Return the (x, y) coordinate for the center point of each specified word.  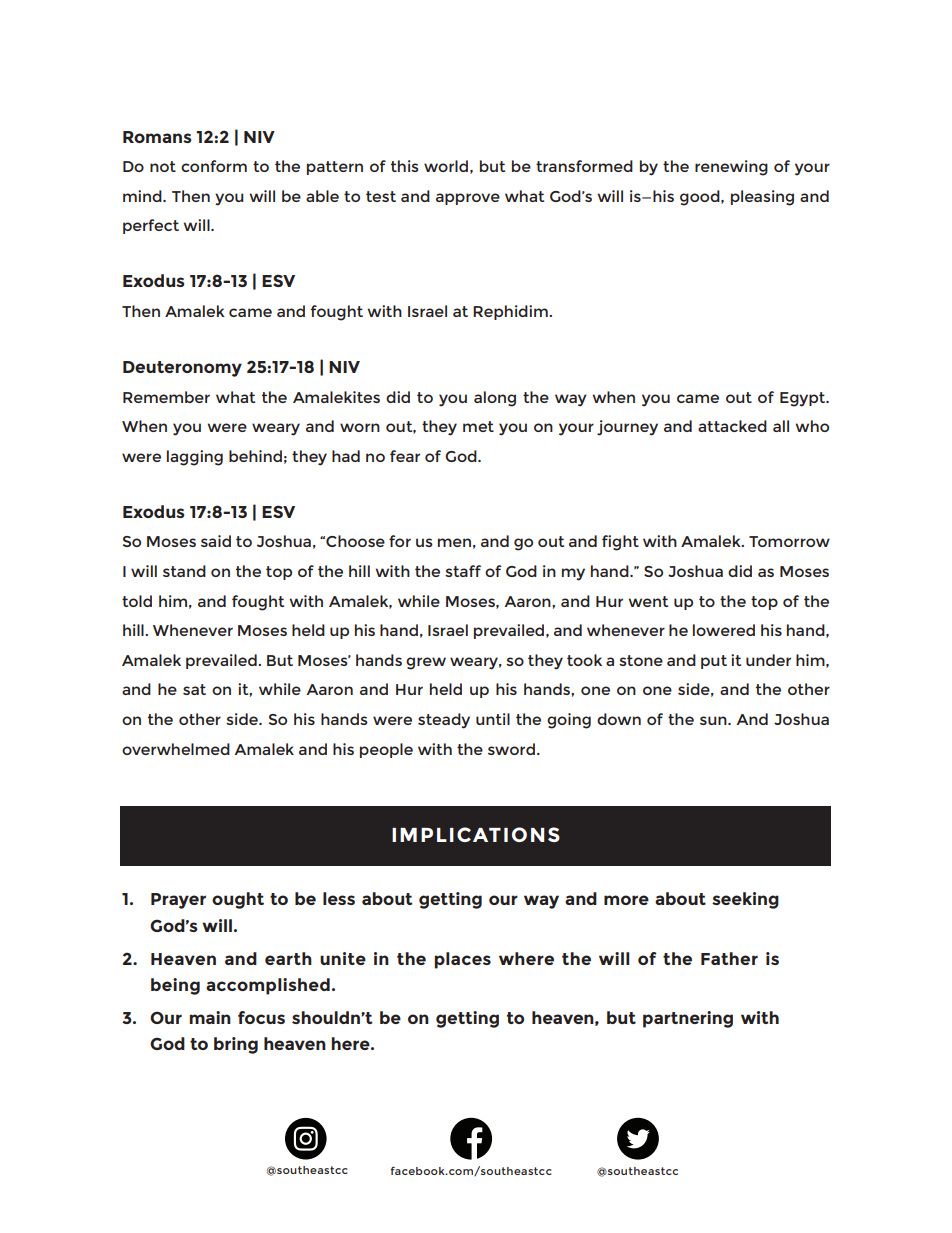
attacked (732, 426)
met (478, 426)
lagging (195, 458)
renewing (731, 168)
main (210, 1017)
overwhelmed (176, 749)
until (493, 719)
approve (468, 199)
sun (714, 720)
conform (214, 166)
